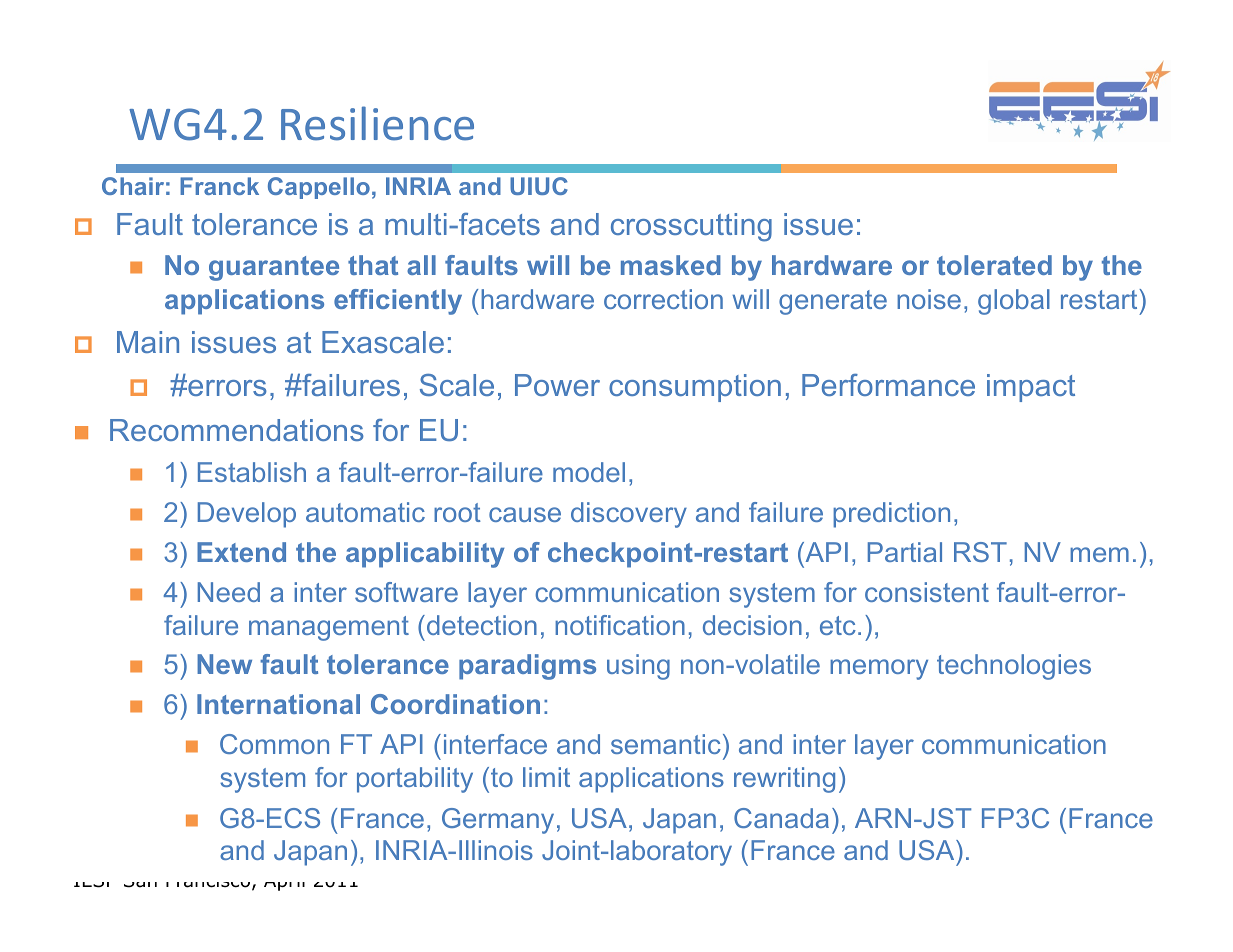 The width and height of the screenshot is (1233, 952). I want to click on tolerated, so click(994, 265).
